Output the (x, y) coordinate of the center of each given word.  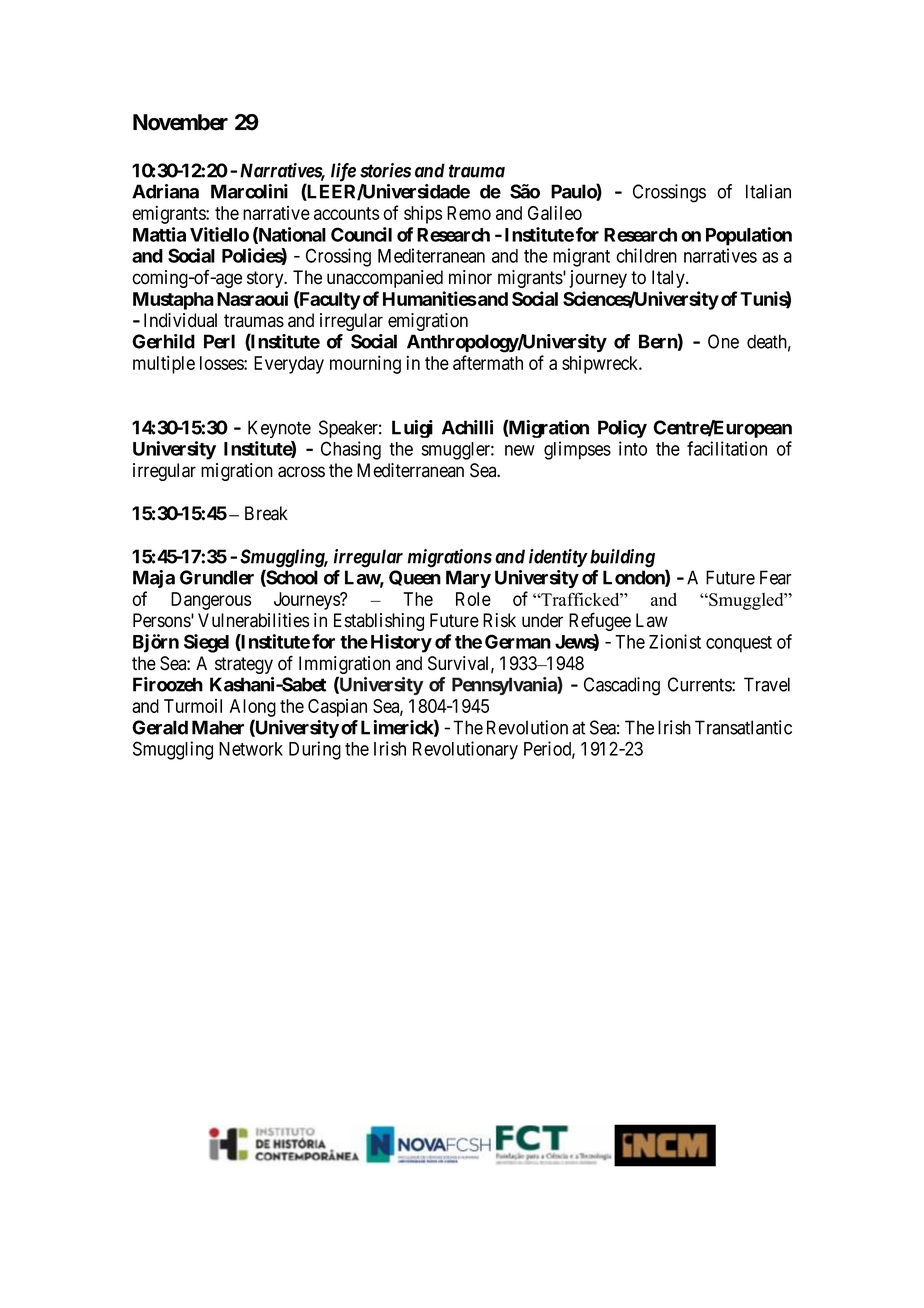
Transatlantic (743, 727)
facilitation (727, 448)
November (180, 122)
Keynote (279, 429)
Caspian (337, 708)
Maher (218, 727)
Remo (469, 213)
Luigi (412, 429)
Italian (768, 191)
